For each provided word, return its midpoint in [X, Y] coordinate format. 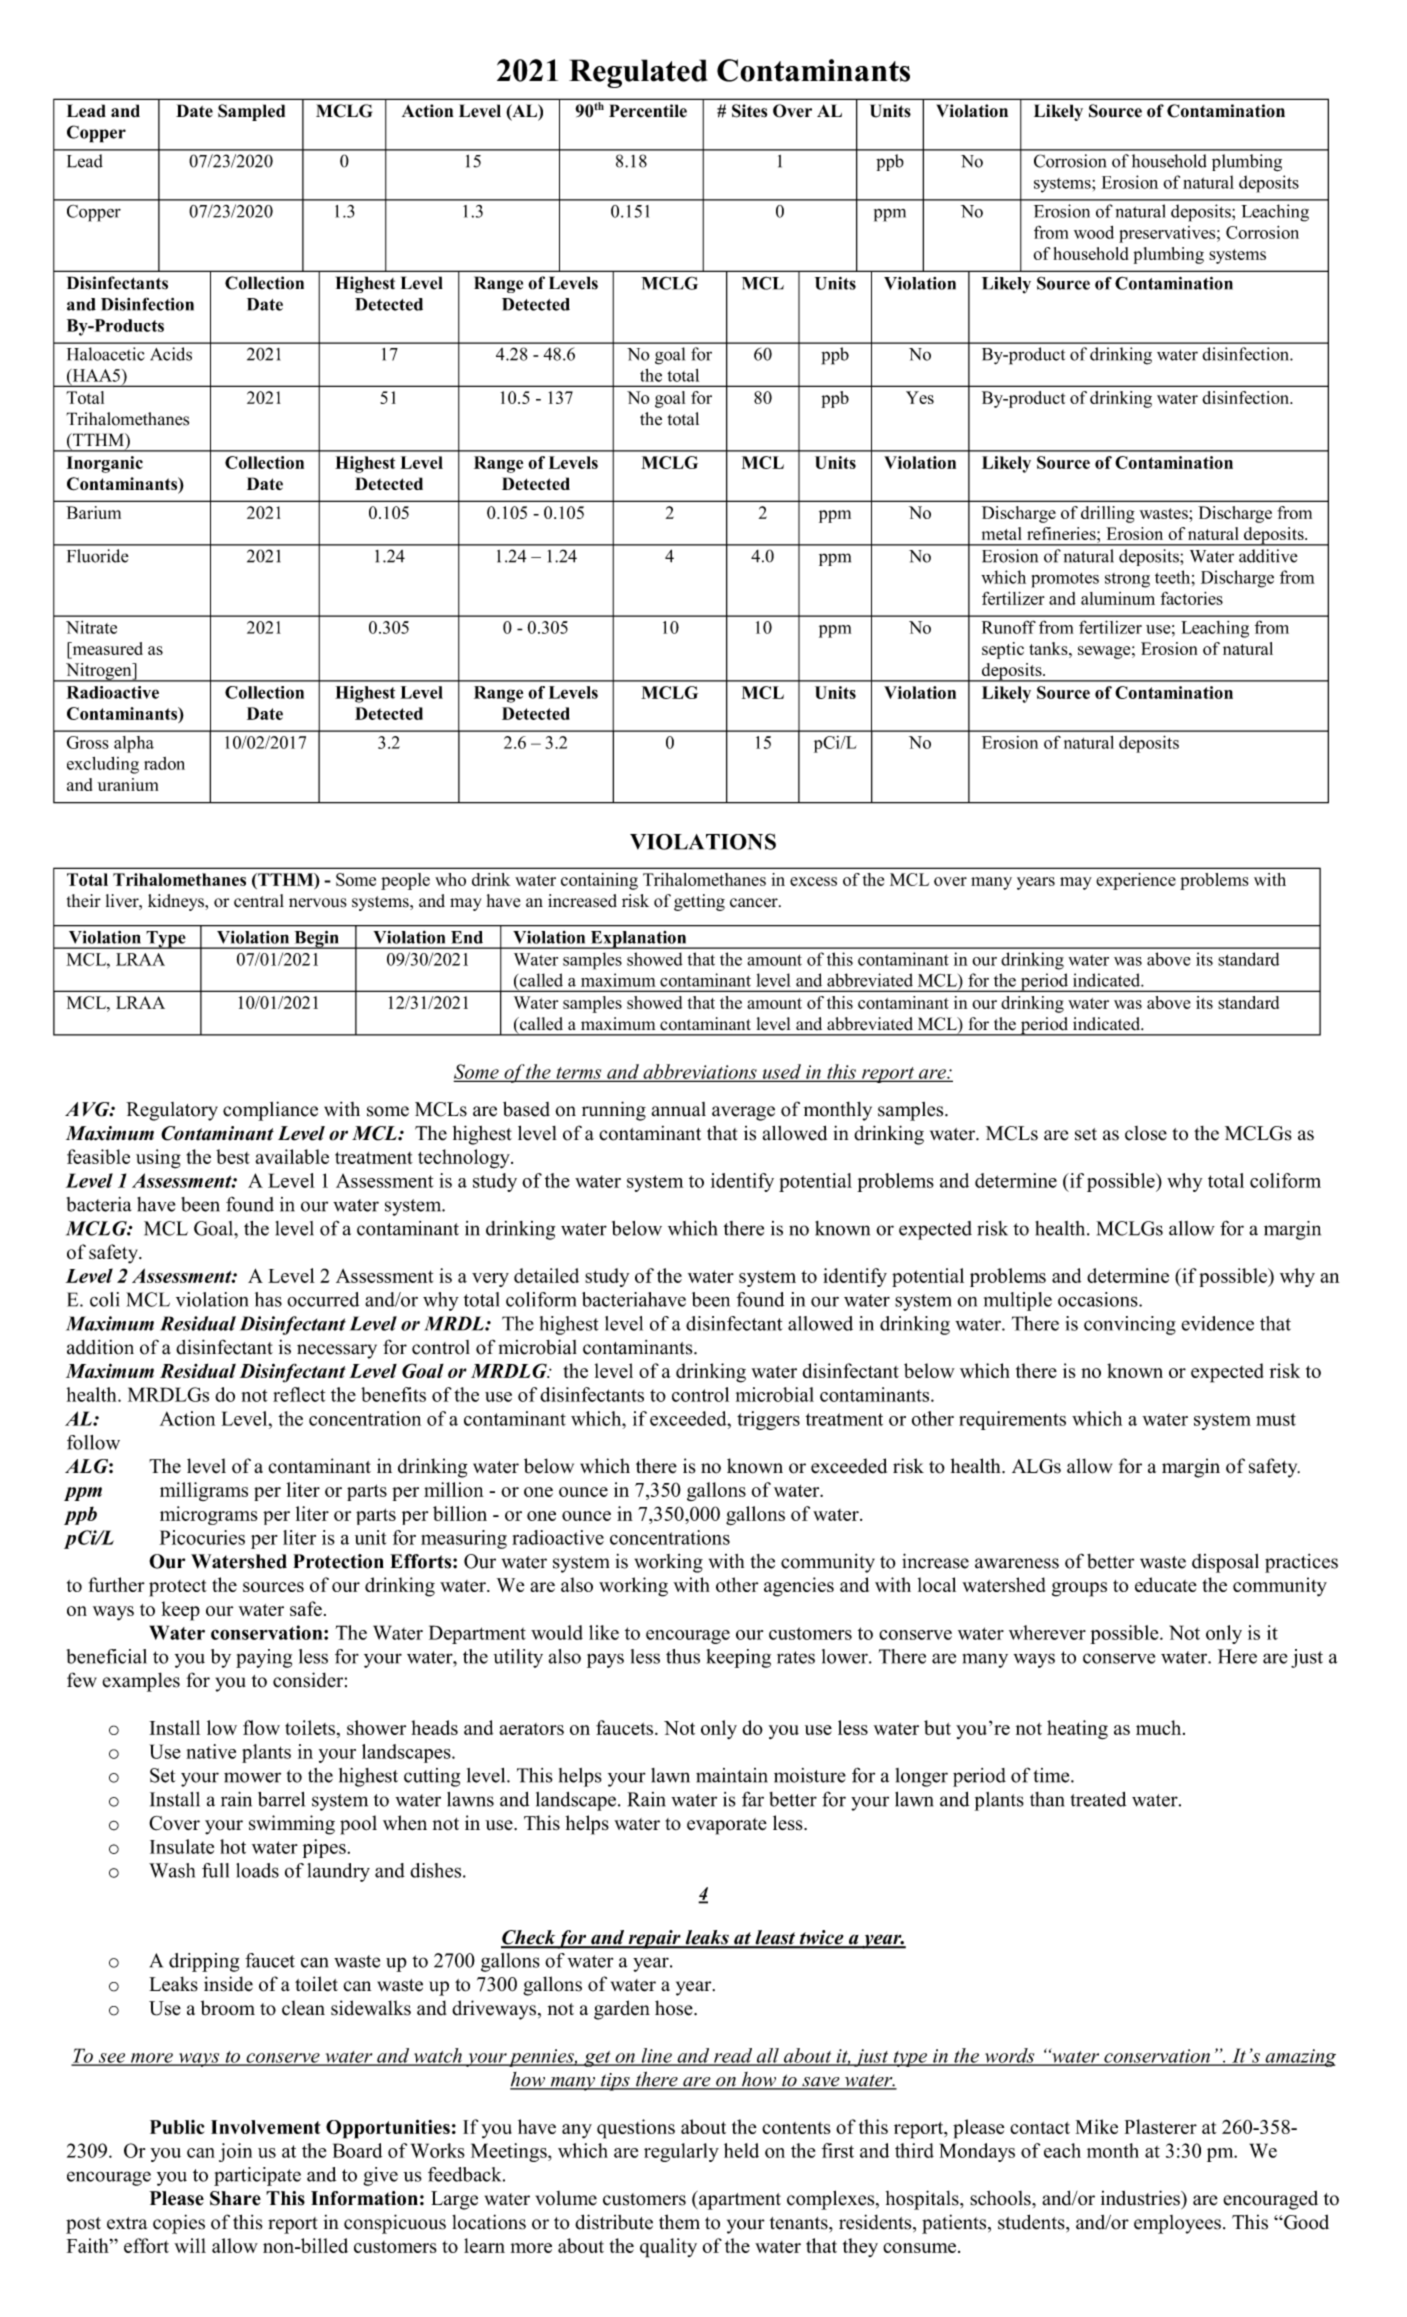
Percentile [648, 111]
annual [679, 1109]
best [233, 1156]
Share [235, 2198]
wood [1094, 232]
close [1146, 1133]
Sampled [251, 112]
